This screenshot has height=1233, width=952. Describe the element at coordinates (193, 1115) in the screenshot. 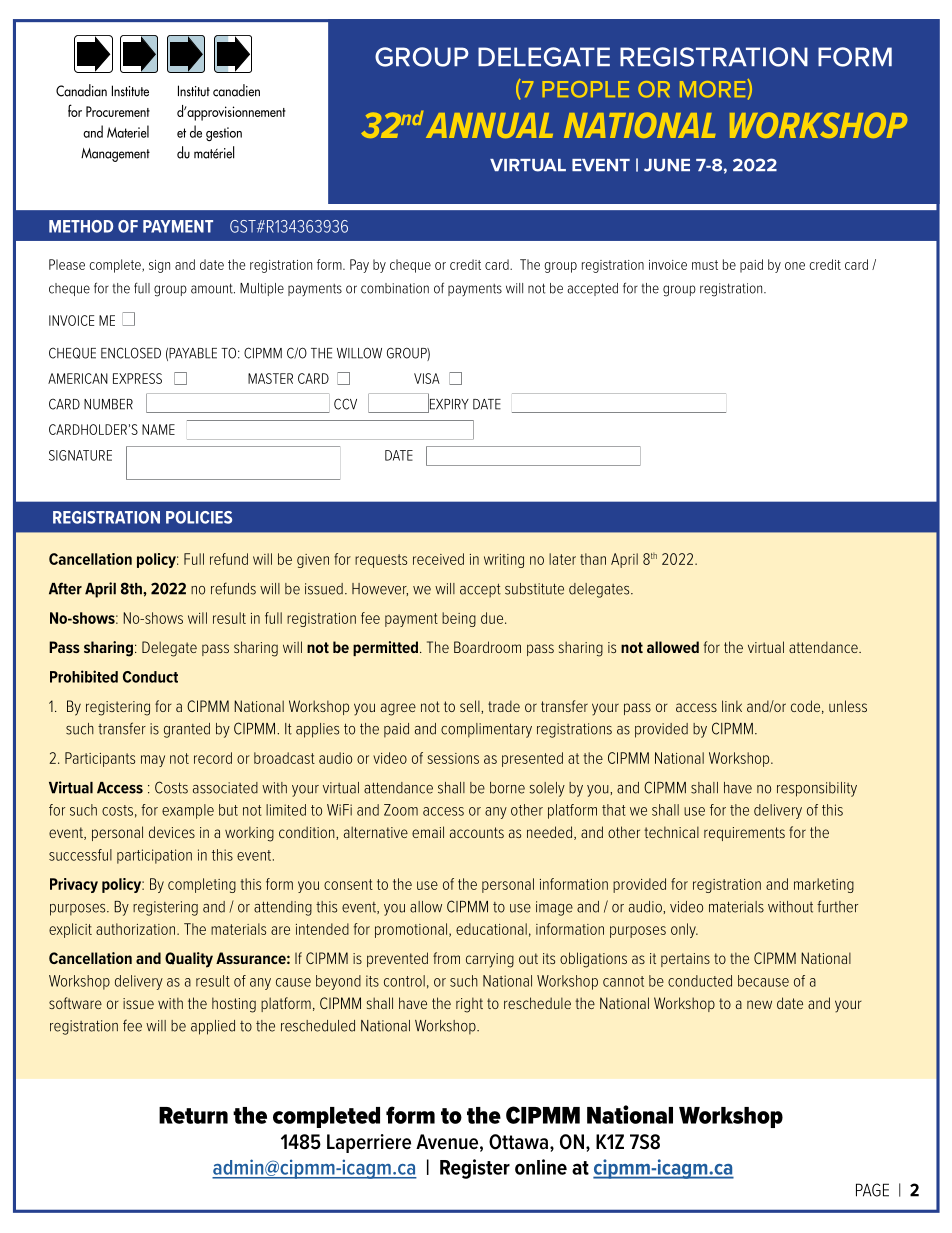

I see `Return` at that location.
